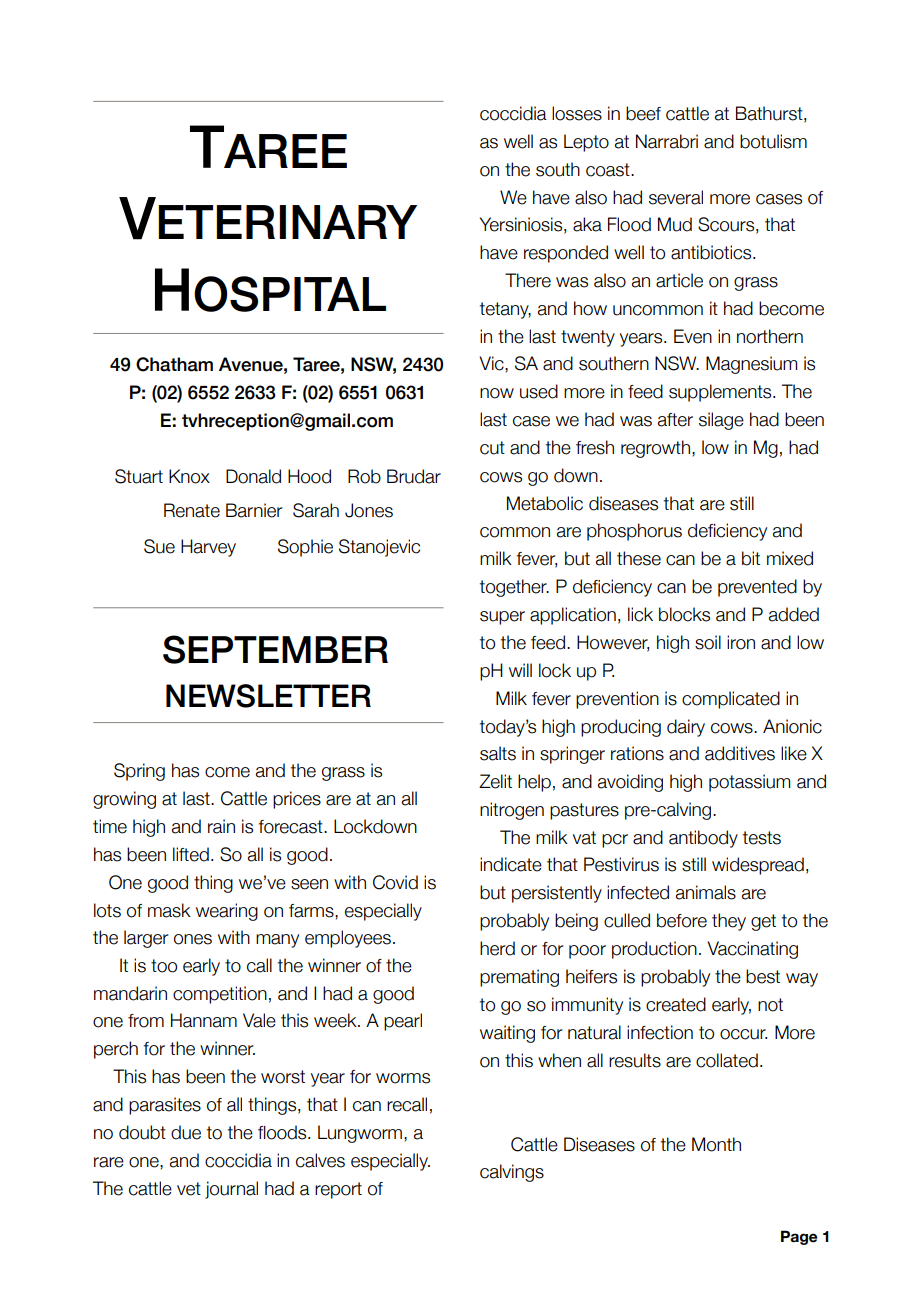 The width and height of the screenshot is (924, 1308). Describe the element at coordinates (497, 948) in the screenshot. I see `herd` at that location.
